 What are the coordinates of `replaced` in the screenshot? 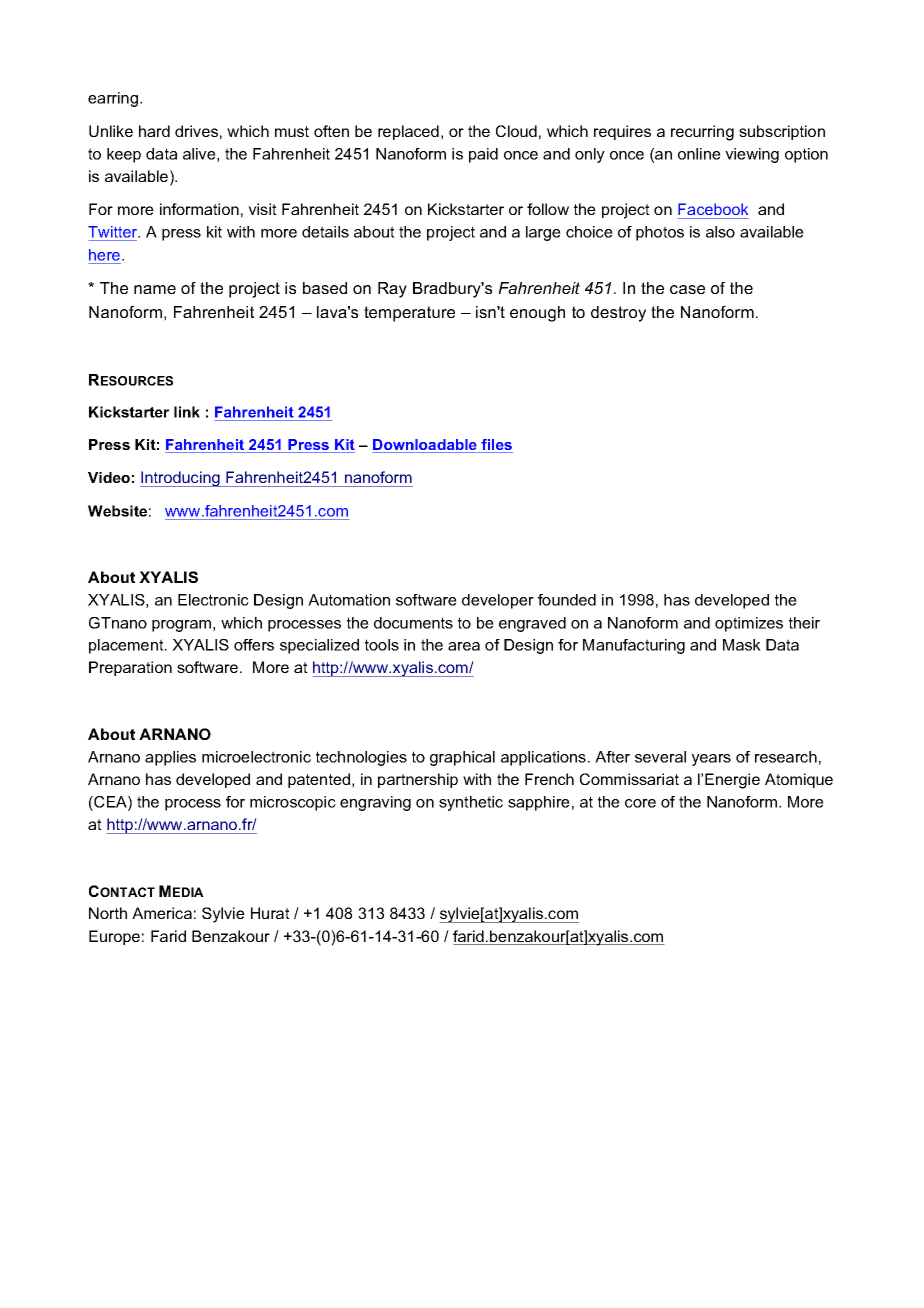 It's located at (408, 132).
